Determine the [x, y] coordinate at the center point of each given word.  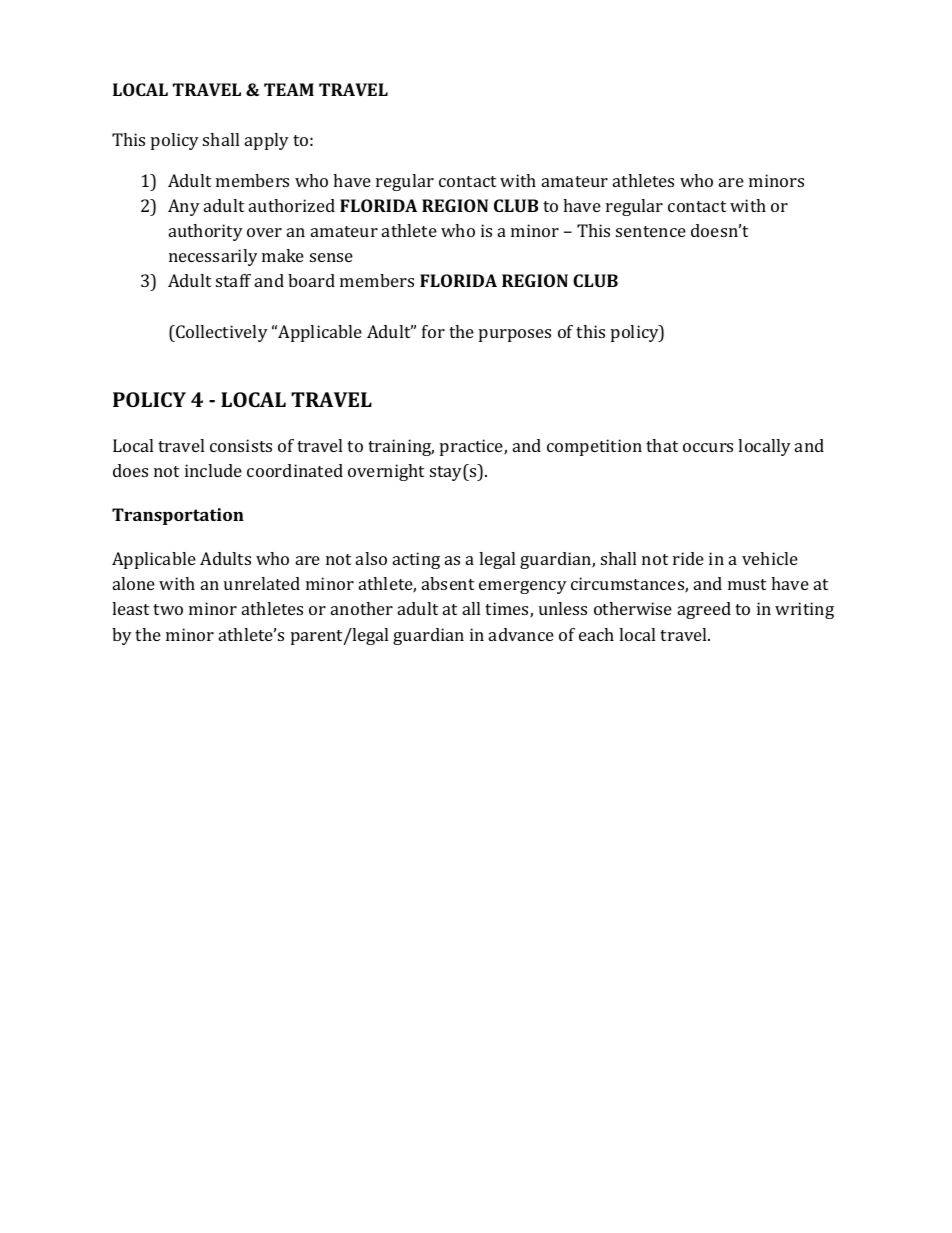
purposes [515, 335]
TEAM [289, 89]
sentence [651, 231]
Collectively [221, 333]
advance [521, 634]
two [168, 609]
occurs [708, 447]
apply [267, 141]
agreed [704, 610]
